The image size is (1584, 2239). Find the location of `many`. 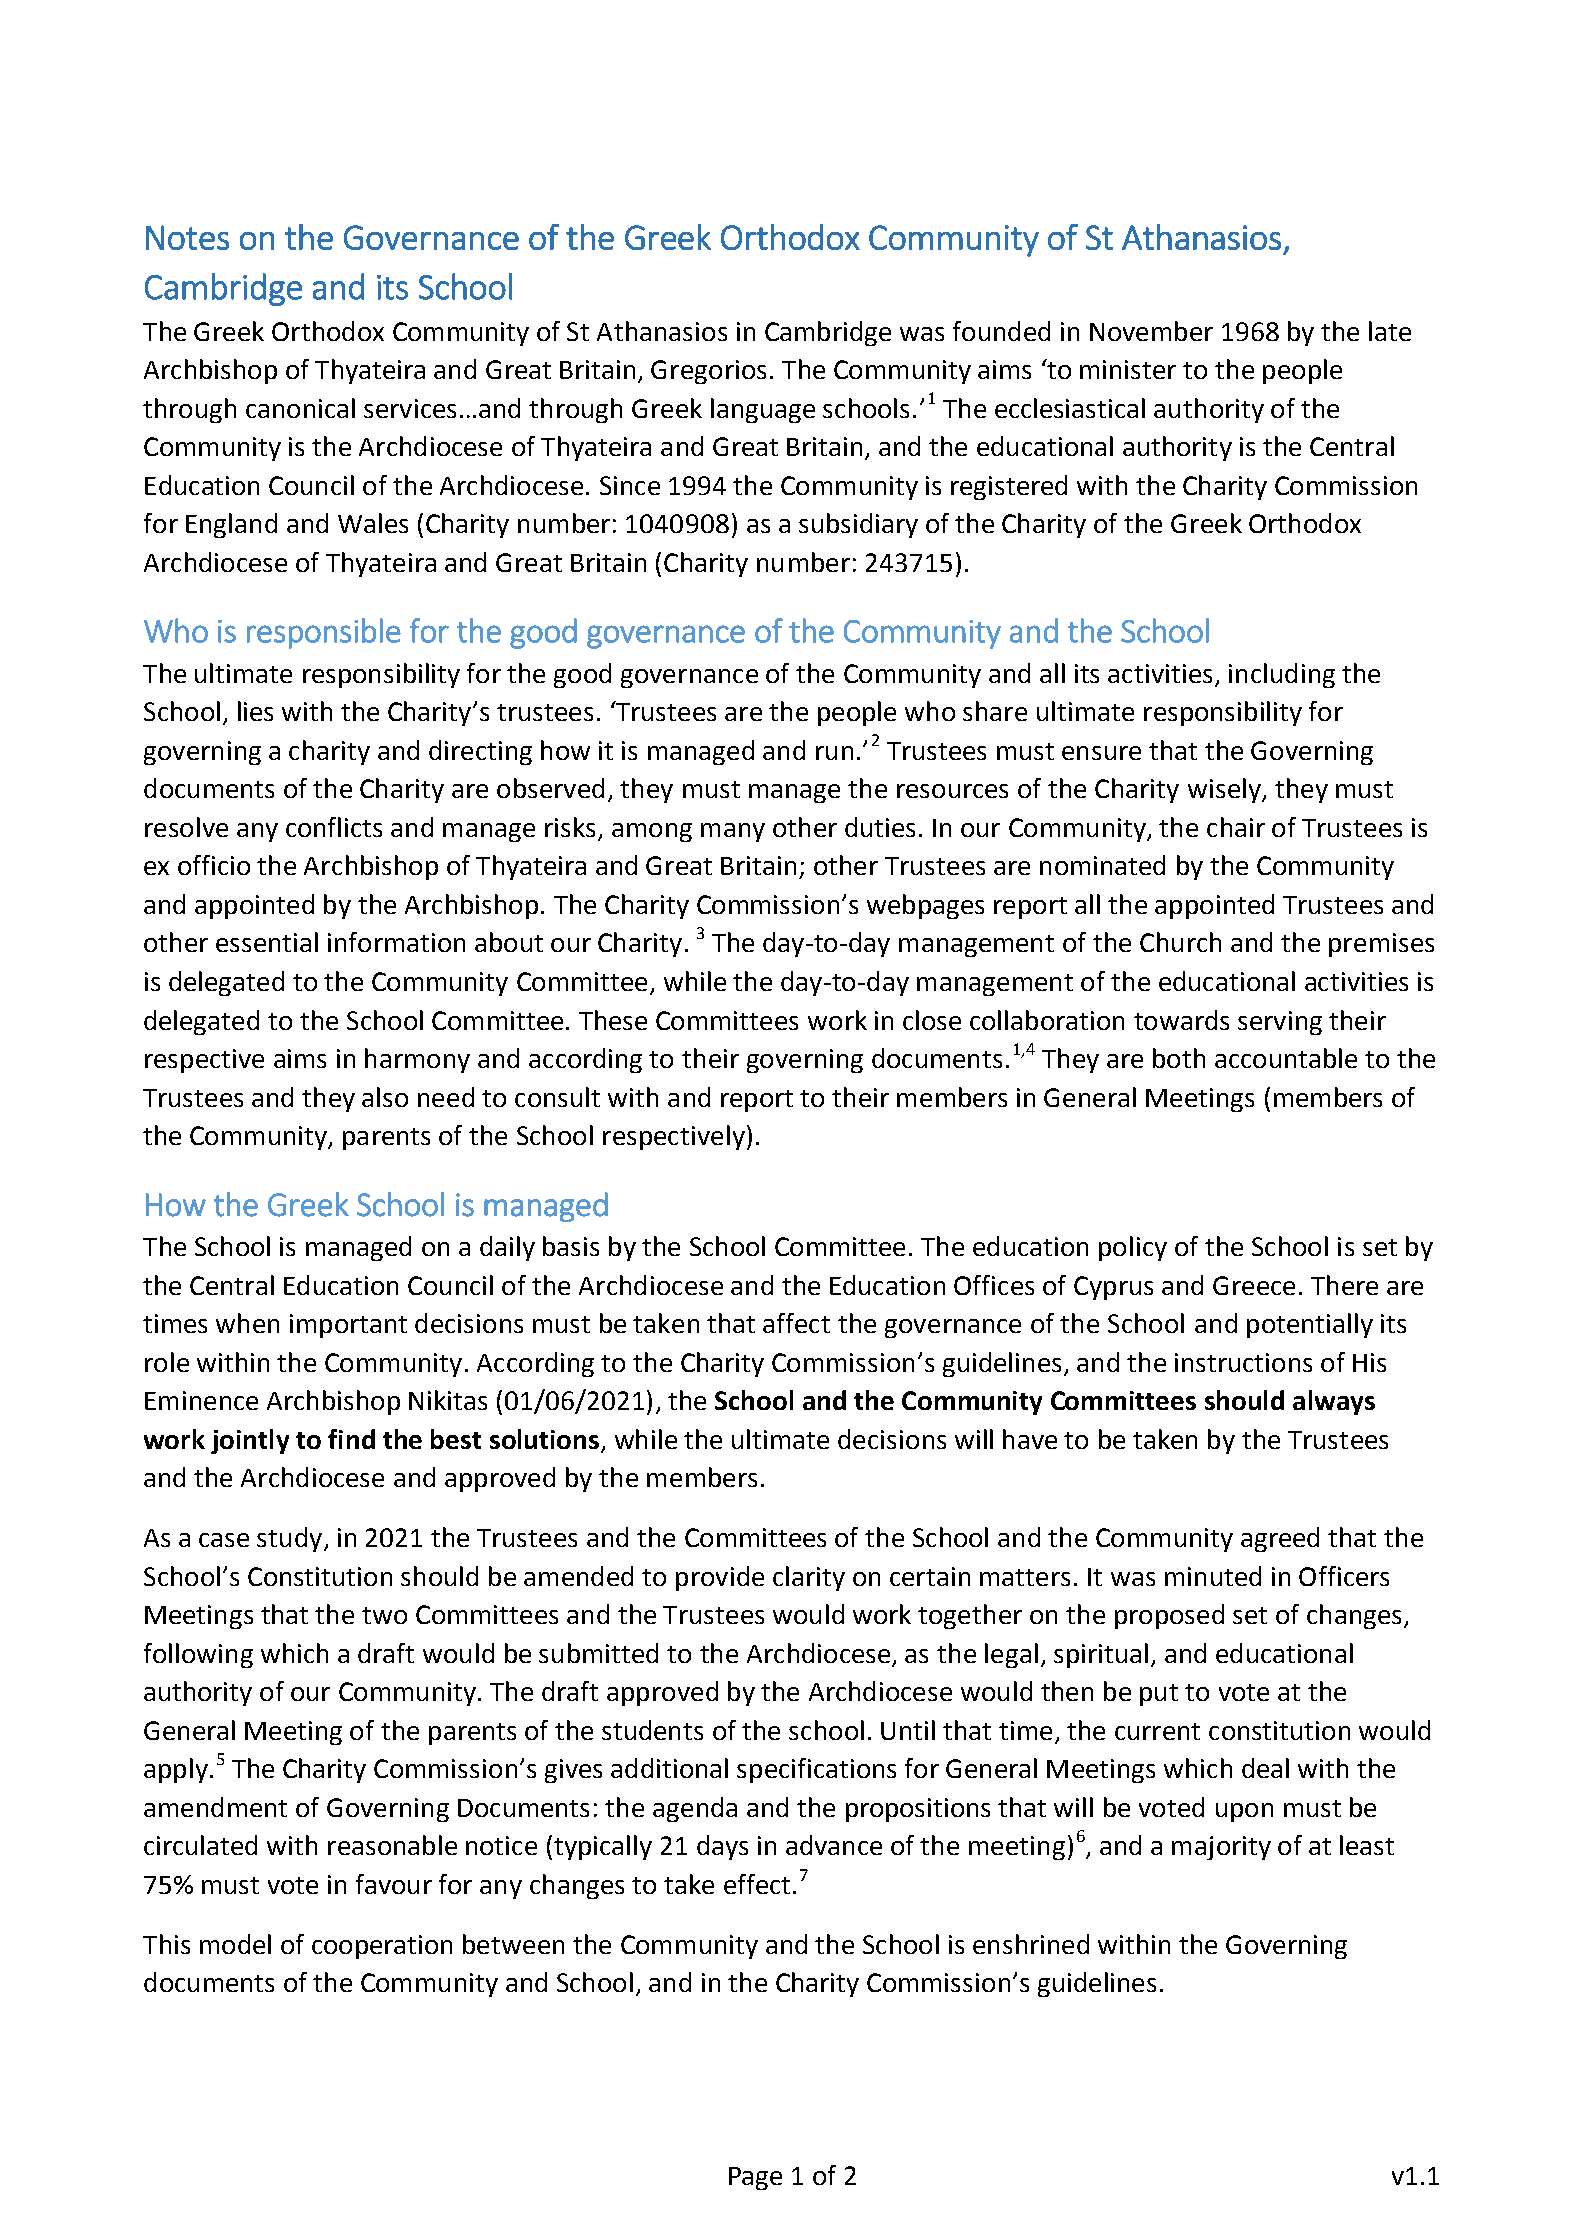

many is located at coordinates (733, 832).
